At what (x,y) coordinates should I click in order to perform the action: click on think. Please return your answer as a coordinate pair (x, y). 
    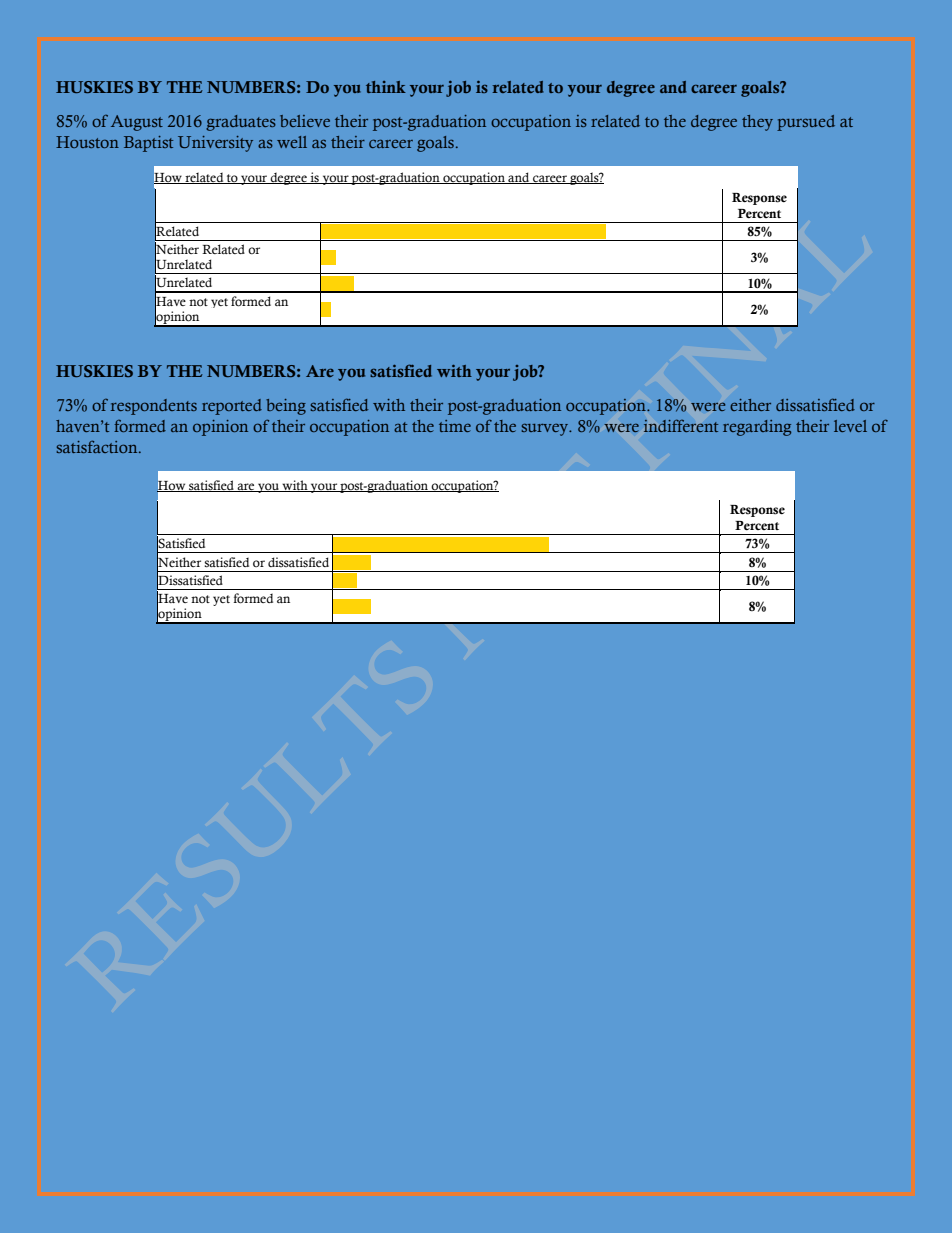
    Looking at the image, I should click on (386, 87).
